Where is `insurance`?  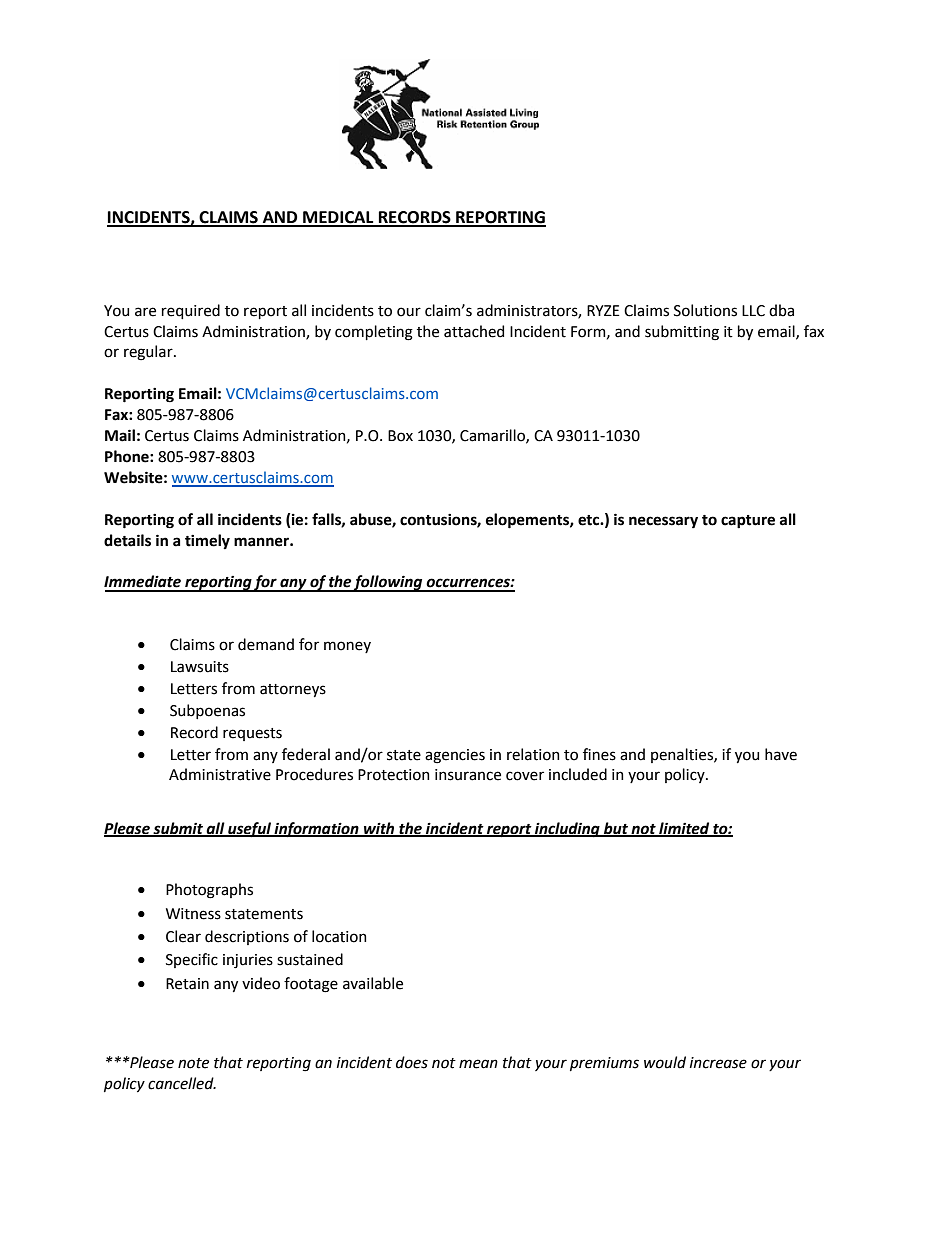 insurance is located at coordinates (468, 775).
